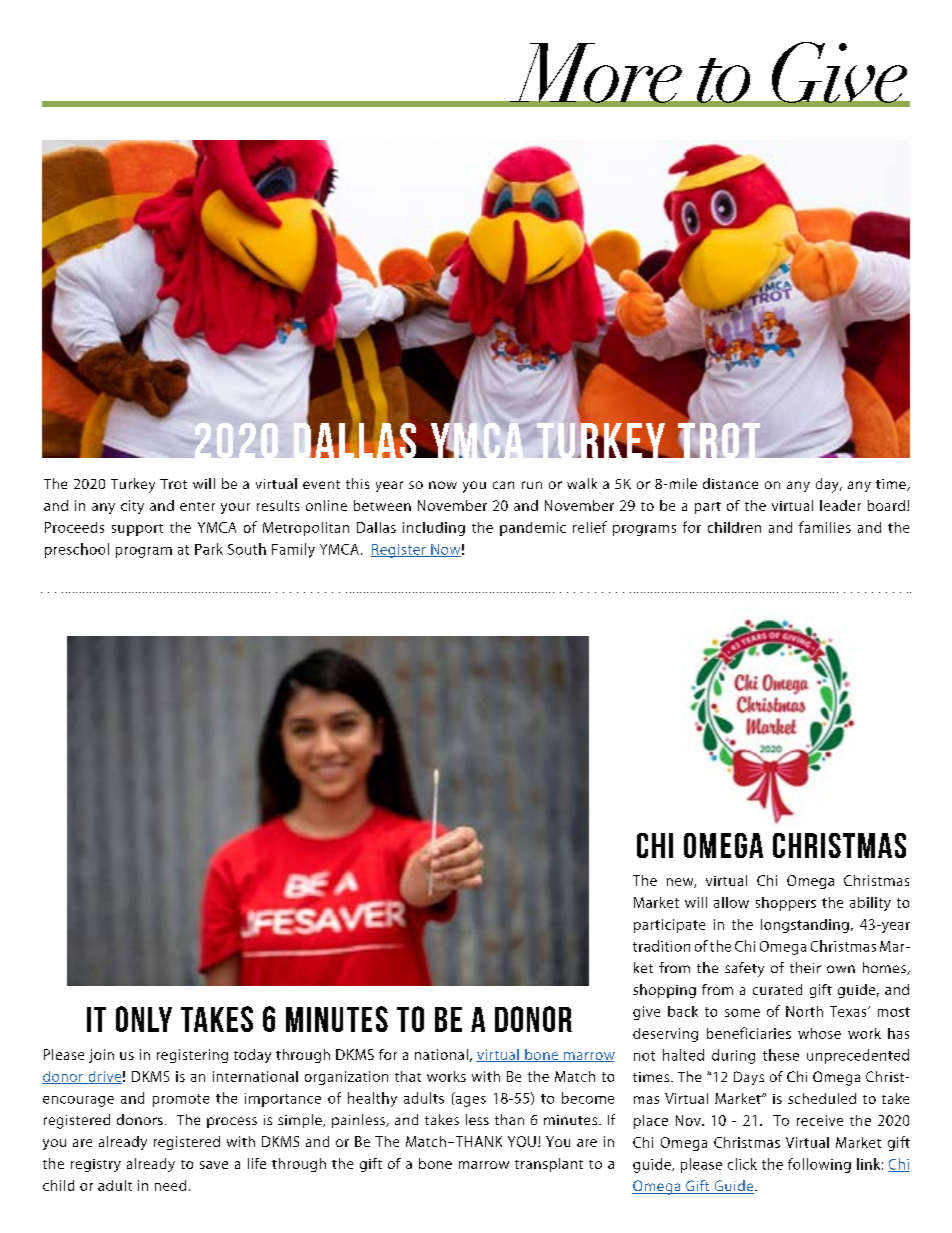 The image size is (952, 1233). What do you see at coordinates (503, 485) in the page?
I see `can` at bounding box center [503, 485].
